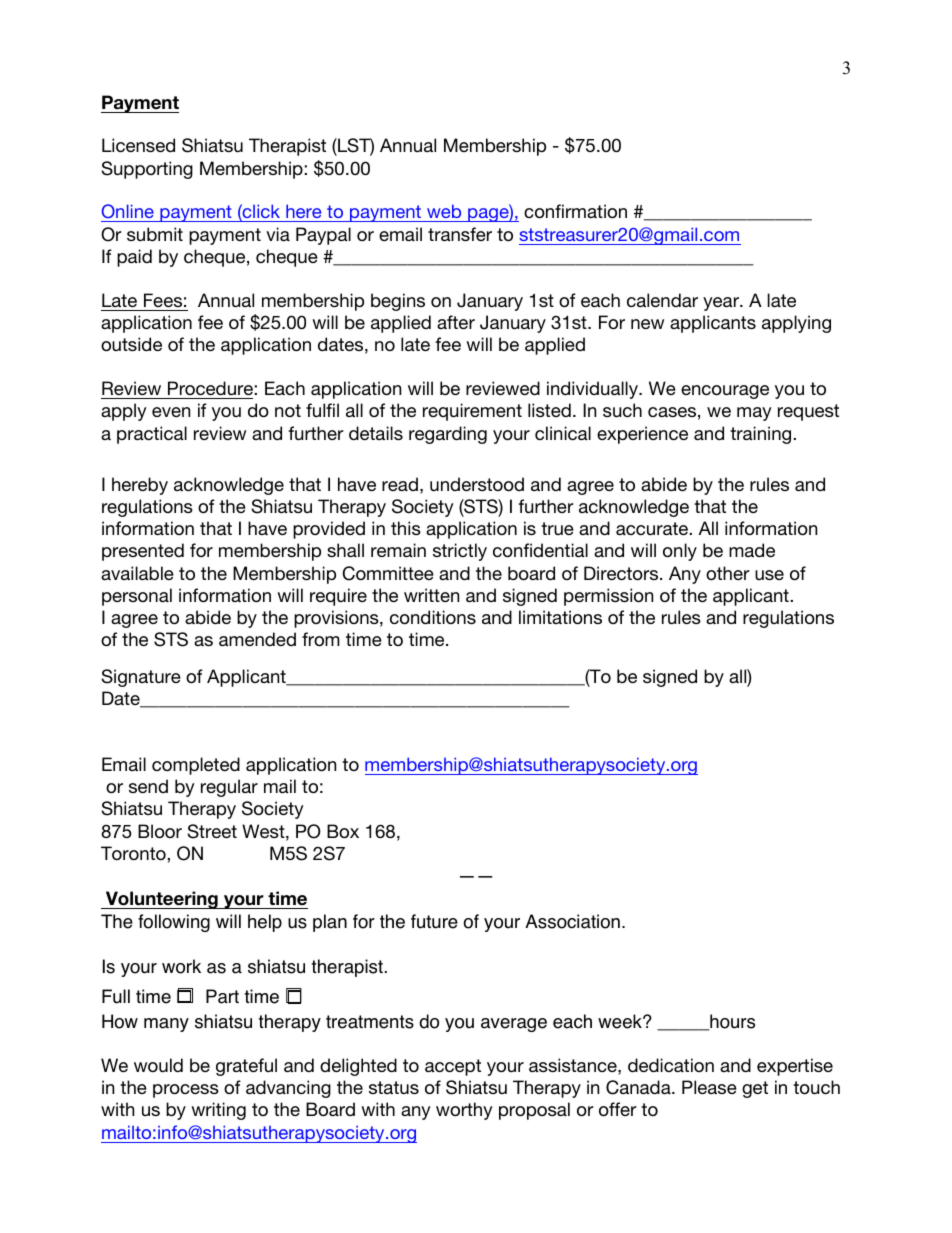 The image size is (952, 1233). Describe the element at coordinates (709, 1087) in the screenshot. I see `Please` at that location.
